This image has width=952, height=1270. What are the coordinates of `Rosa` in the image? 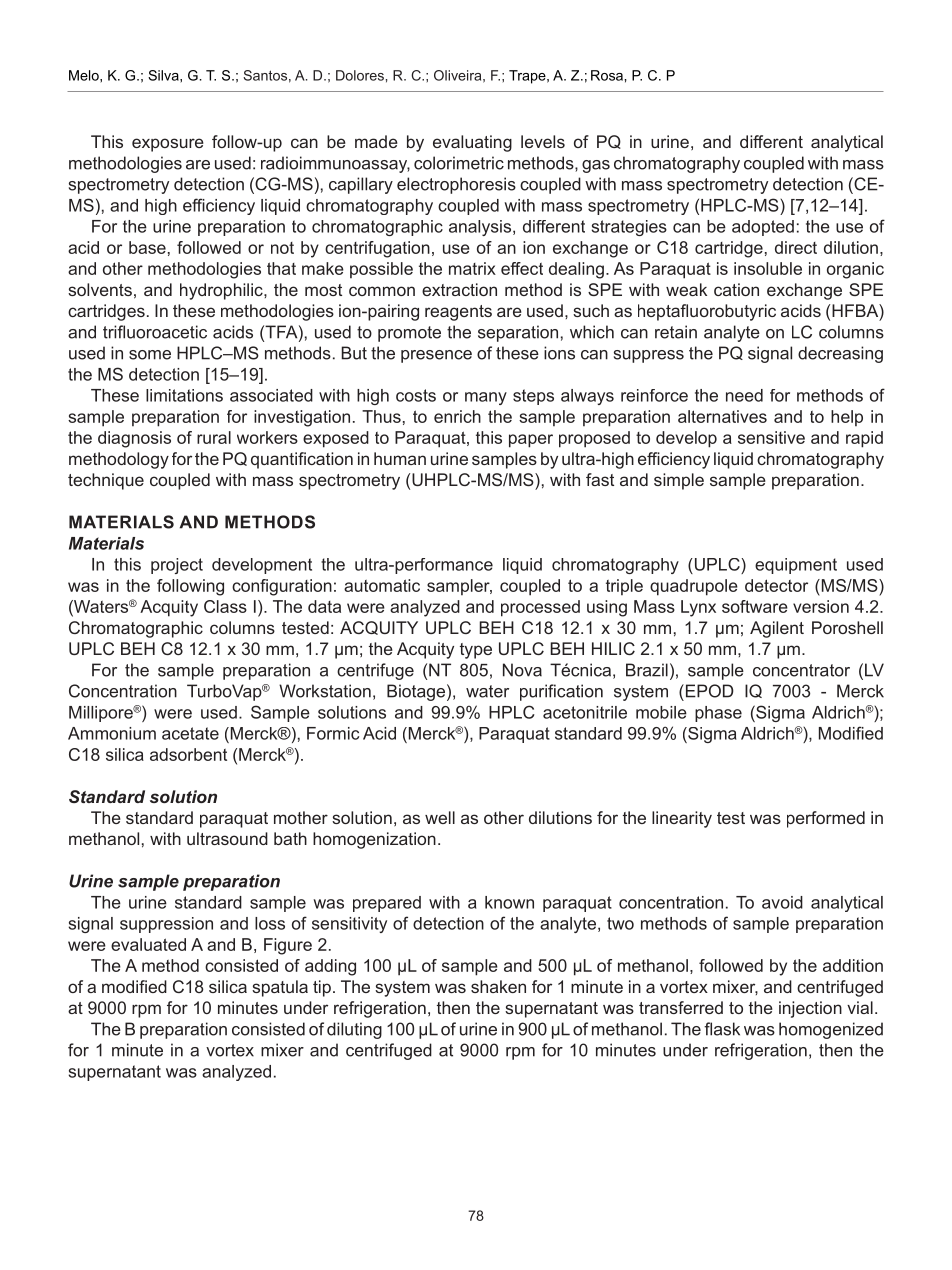 It's located at (608, 75).
